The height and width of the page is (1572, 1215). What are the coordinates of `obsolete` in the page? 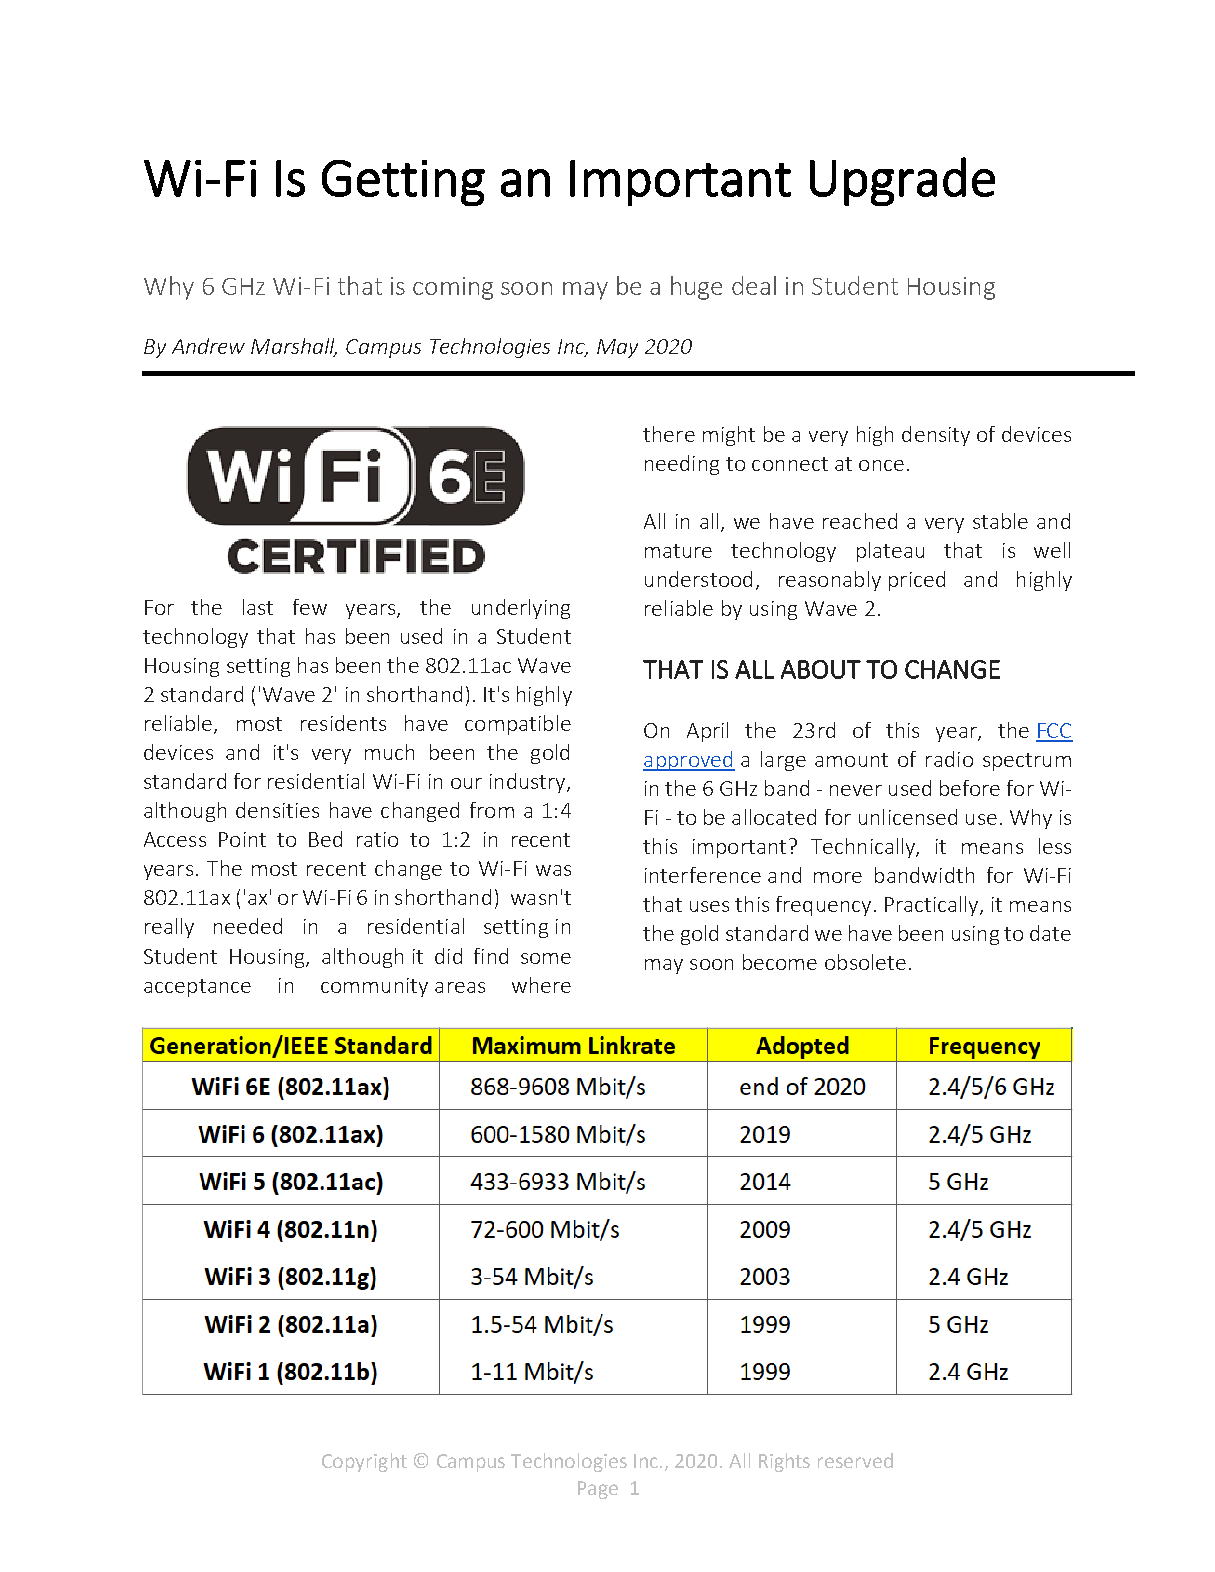 It's located at (865, 962).
